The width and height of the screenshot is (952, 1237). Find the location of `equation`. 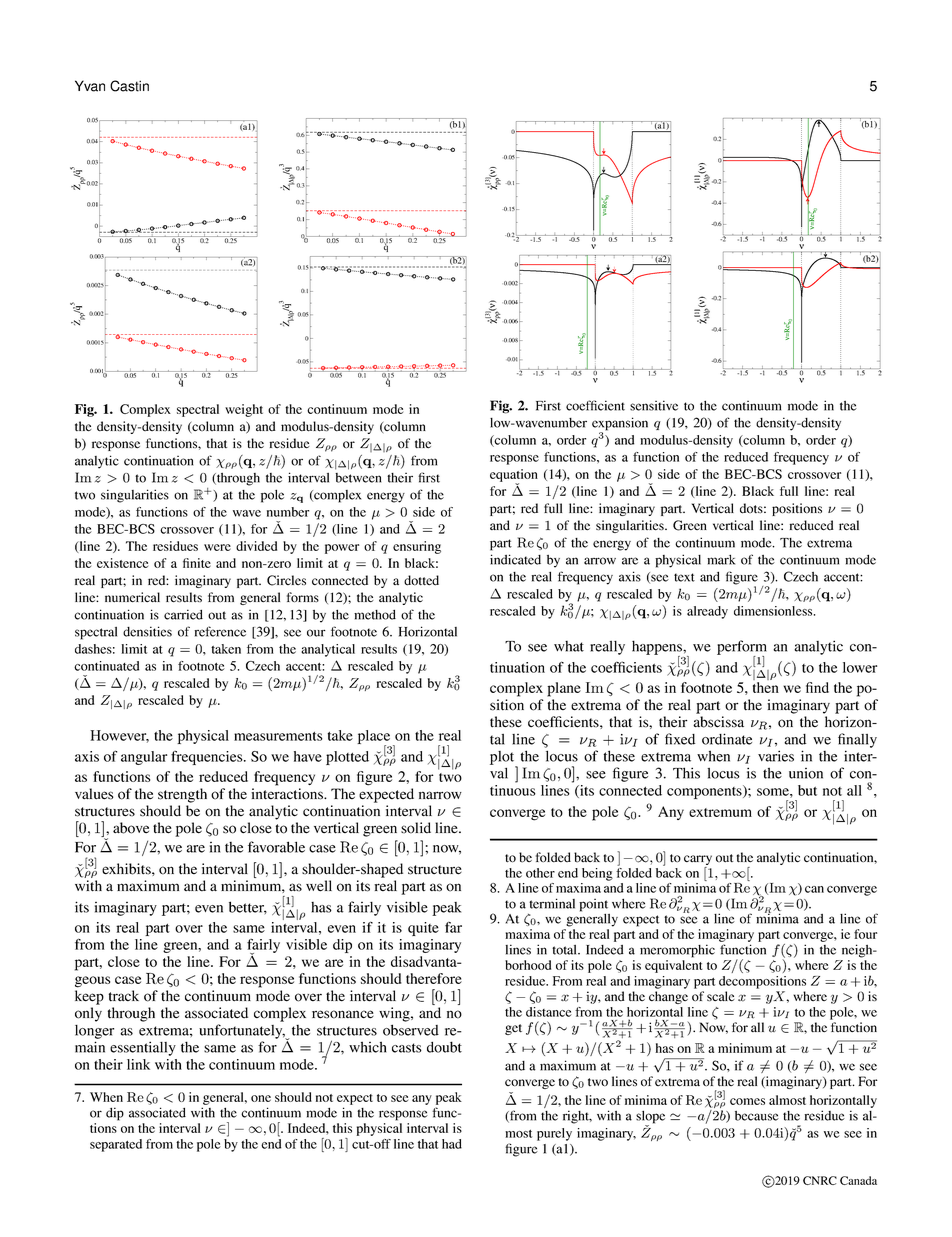

equation is located at coordinates (514, 476).
